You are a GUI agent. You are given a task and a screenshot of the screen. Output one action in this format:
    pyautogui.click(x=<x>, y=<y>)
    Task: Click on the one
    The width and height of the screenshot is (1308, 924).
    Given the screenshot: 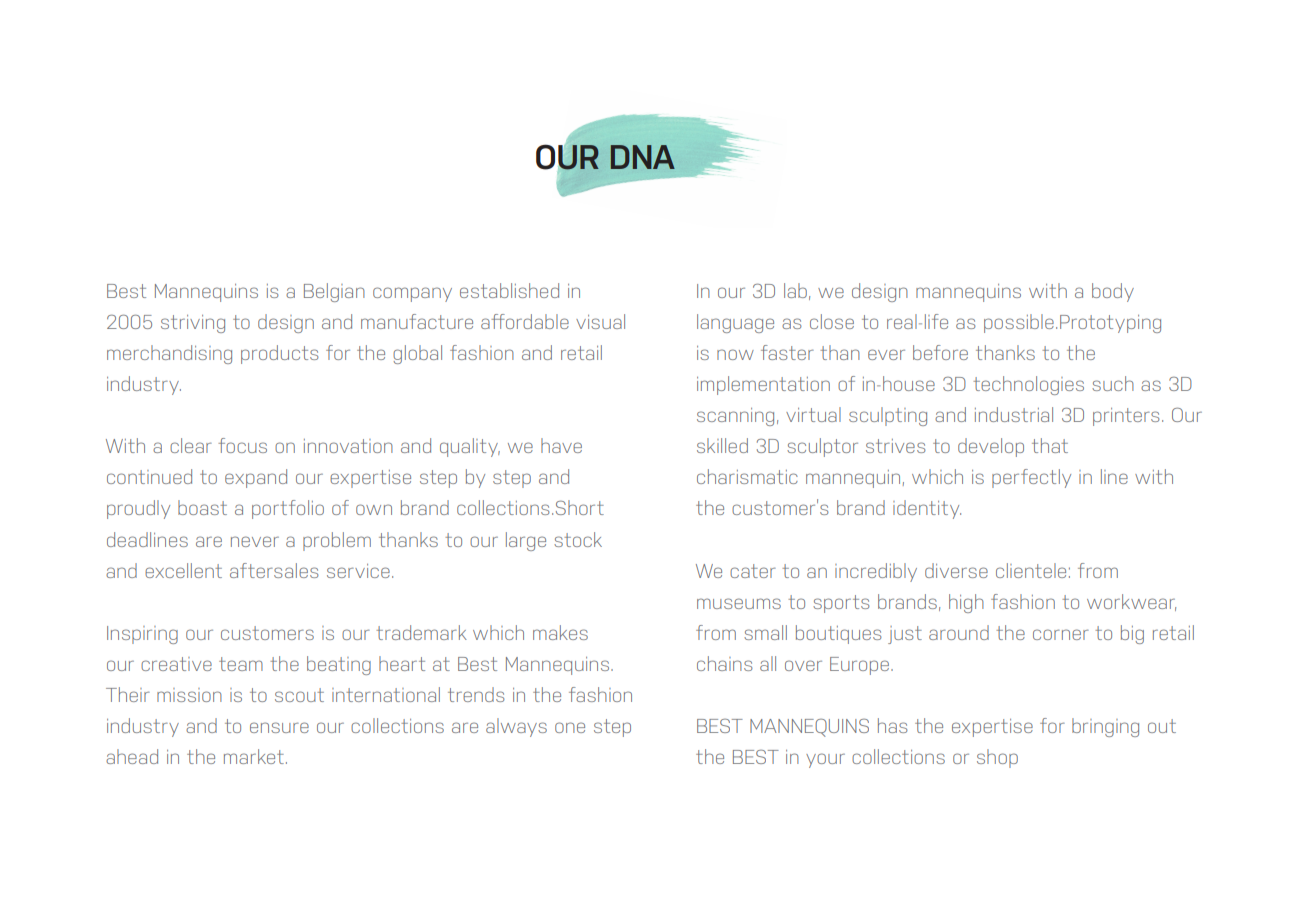 What is the action you would take?
    pyautogui.click(x=570, y=727)
